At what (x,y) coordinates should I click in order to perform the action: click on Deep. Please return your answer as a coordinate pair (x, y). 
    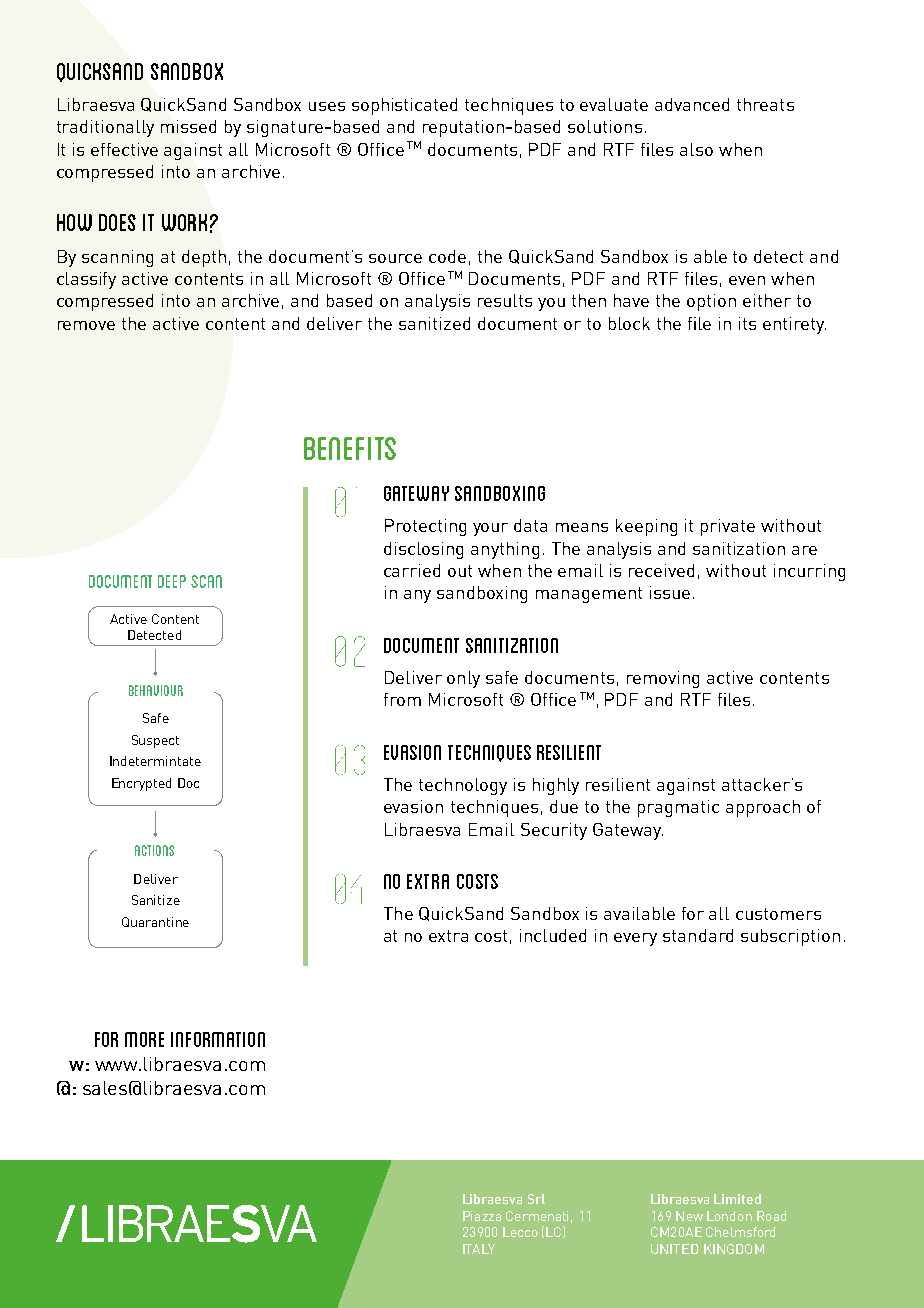
    Looking at the image, I should click on (172, 581).
